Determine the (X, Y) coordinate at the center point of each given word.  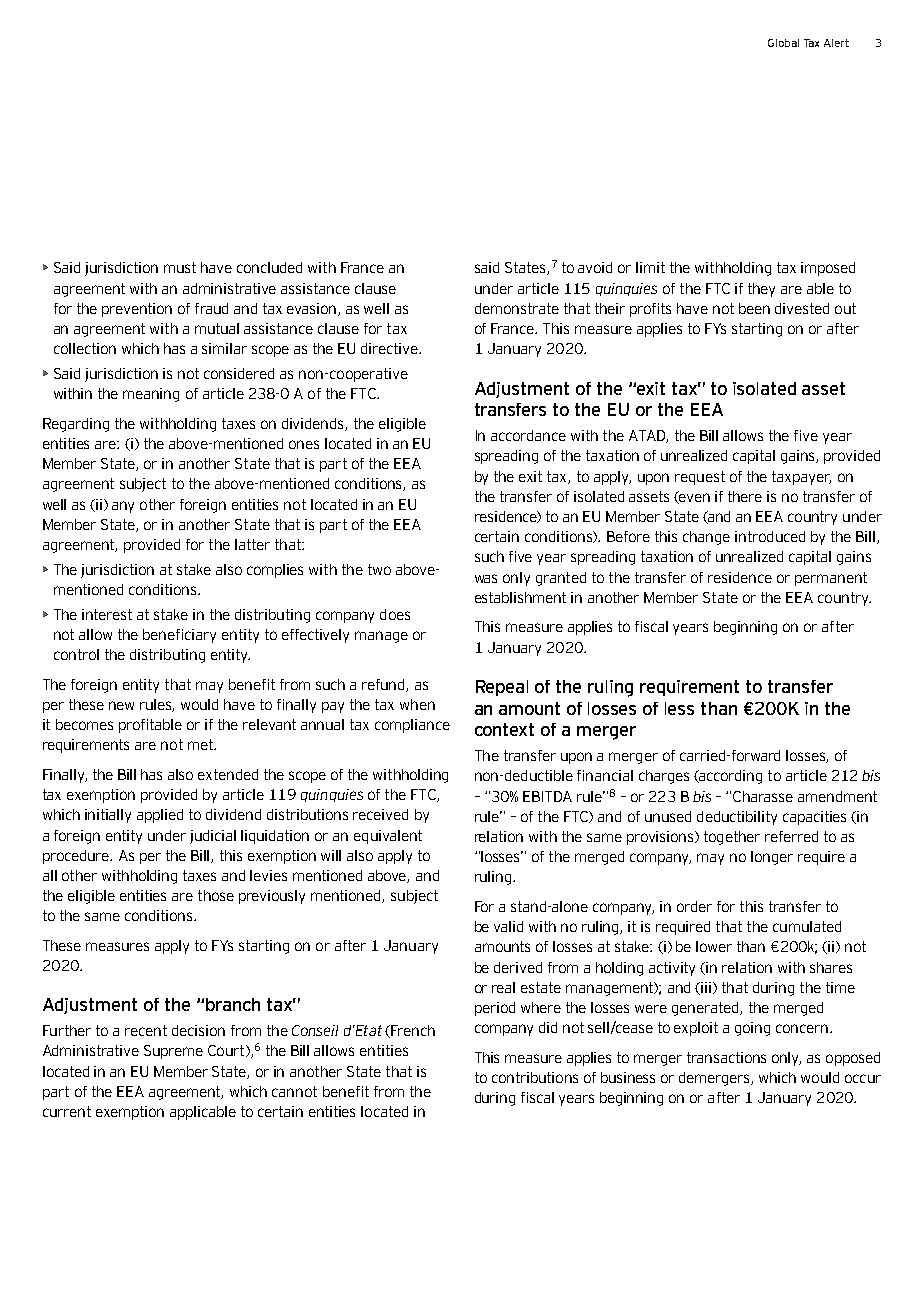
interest (107, 614)
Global (783, 43)
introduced (770, 536)
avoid (595, 267)
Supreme (173, 1052)
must (180, 267)
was (486, 578)
